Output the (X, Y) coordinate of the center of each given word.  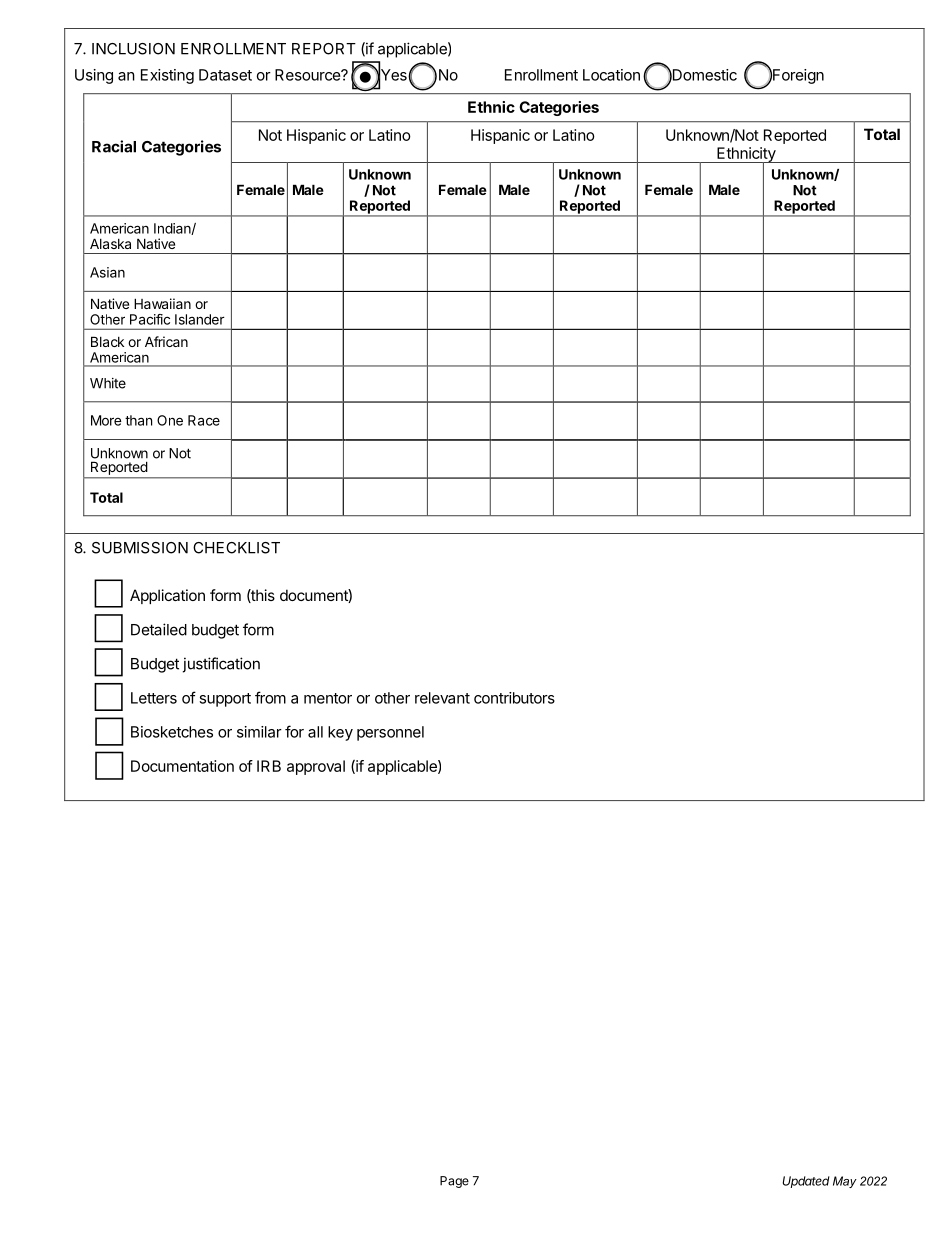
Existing (167, 76)
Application (167, 596)
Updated (806, 1182)
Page (454, 1182)
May (845, 1182)
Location (611, 75)
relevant (442, 698)
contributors (514, 698)
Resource (308, 75)
